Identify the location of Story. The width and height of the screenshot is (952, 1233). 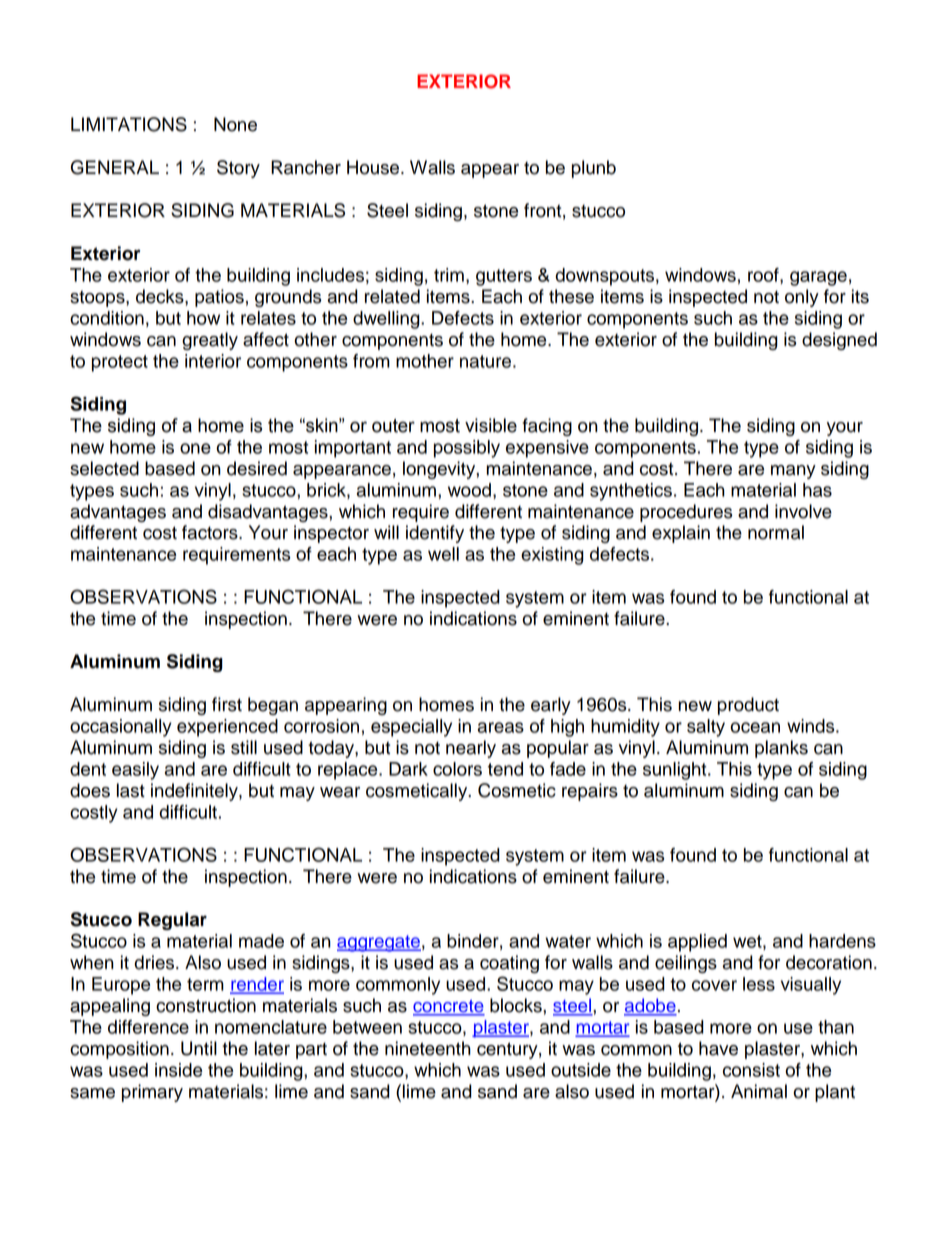
(238, 169).
